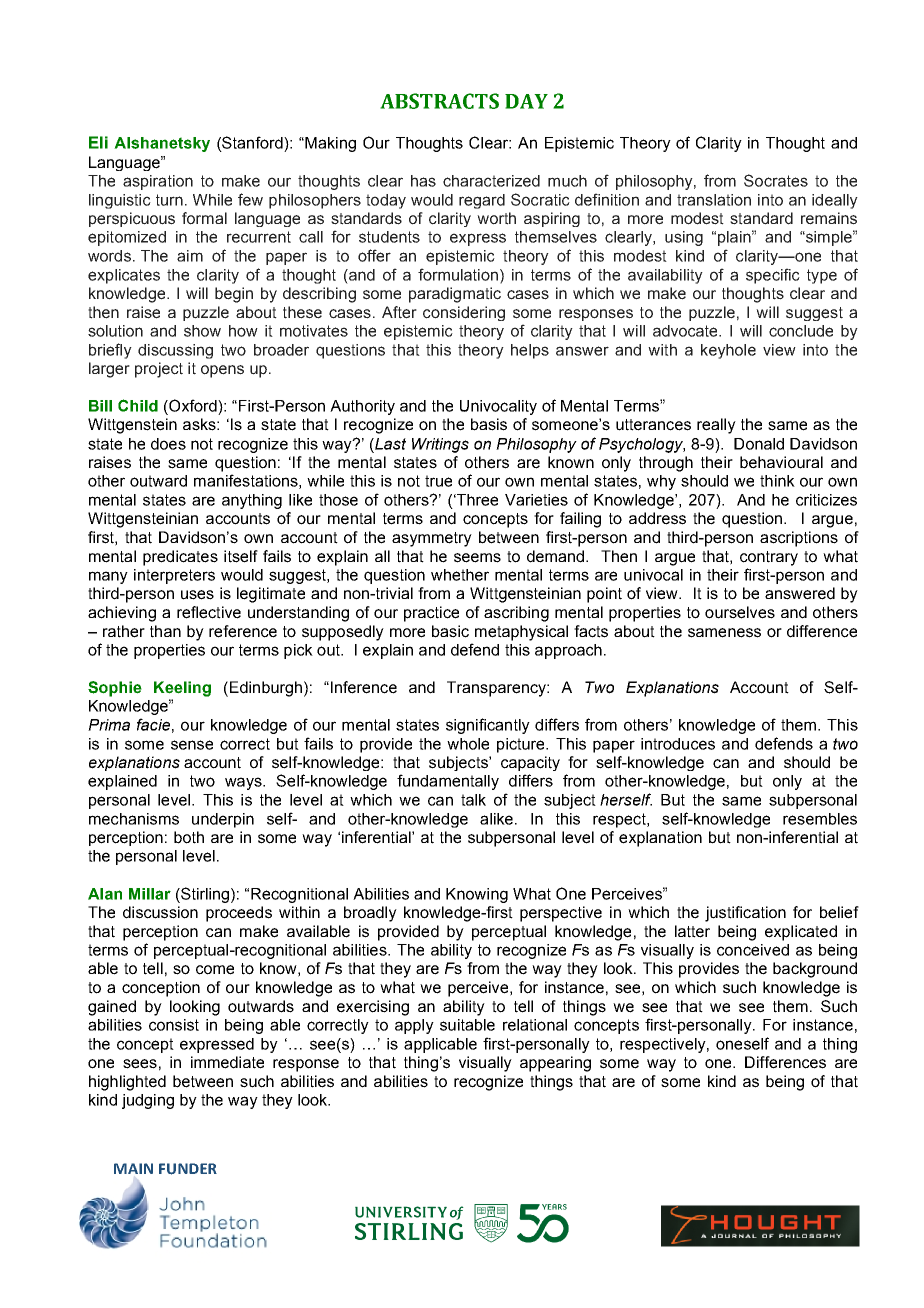 The width and height of the image is (924, 1308). Describe the element at coordinates (753, 950) in the image. I see `conceived` at that location.
